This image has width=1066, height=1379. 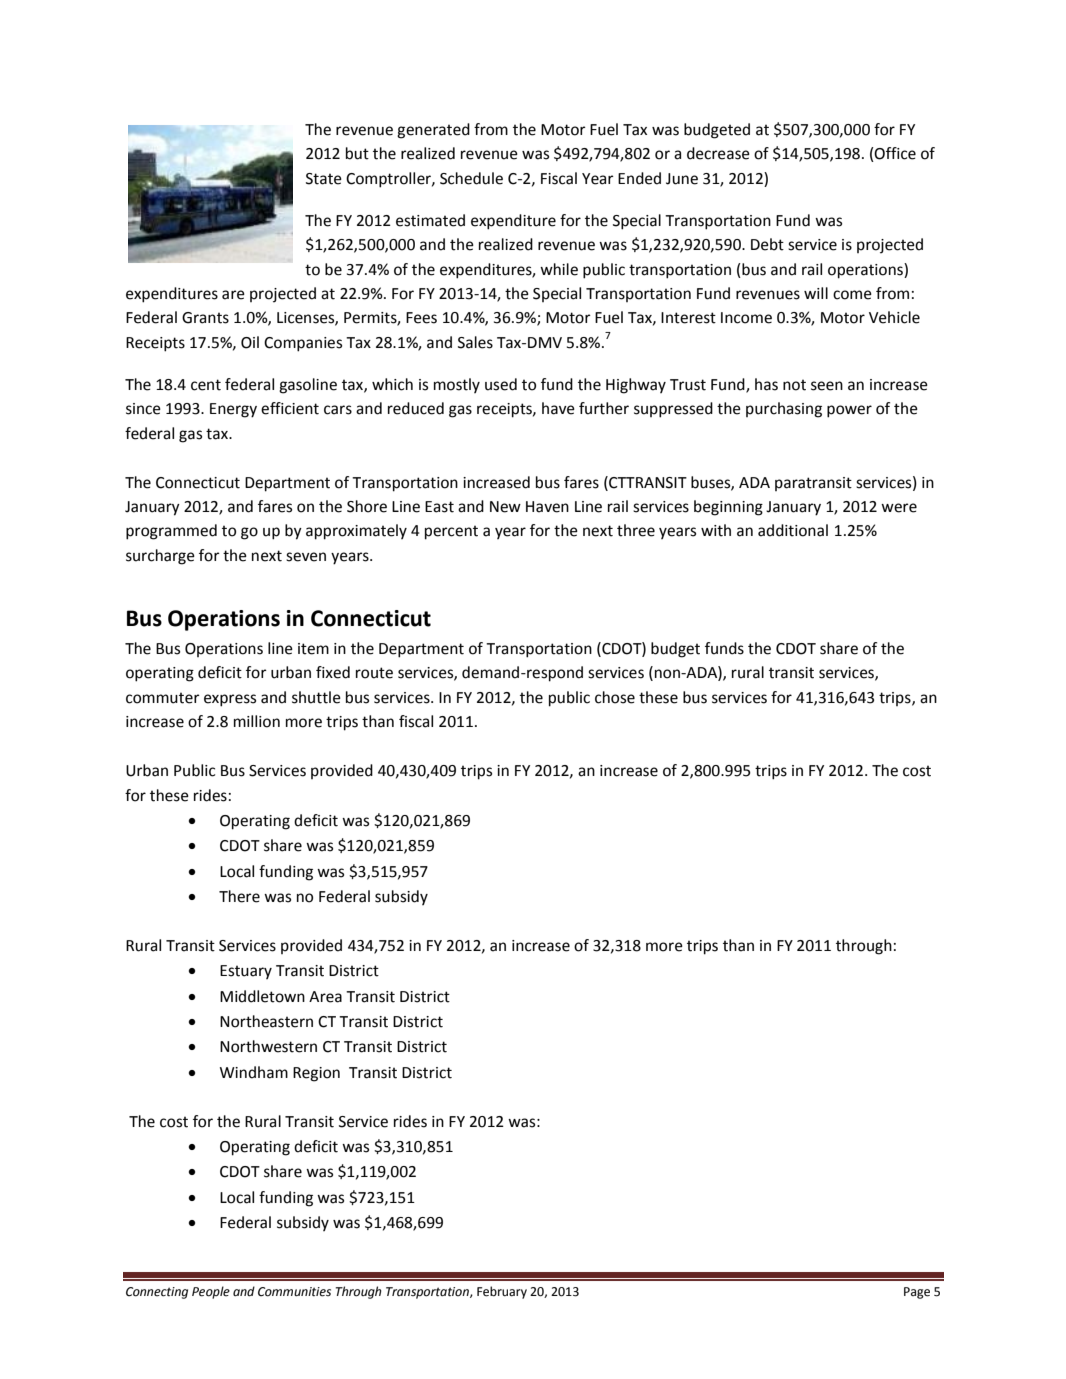 I want to click on Schedule, so click(x=471, y=178).
